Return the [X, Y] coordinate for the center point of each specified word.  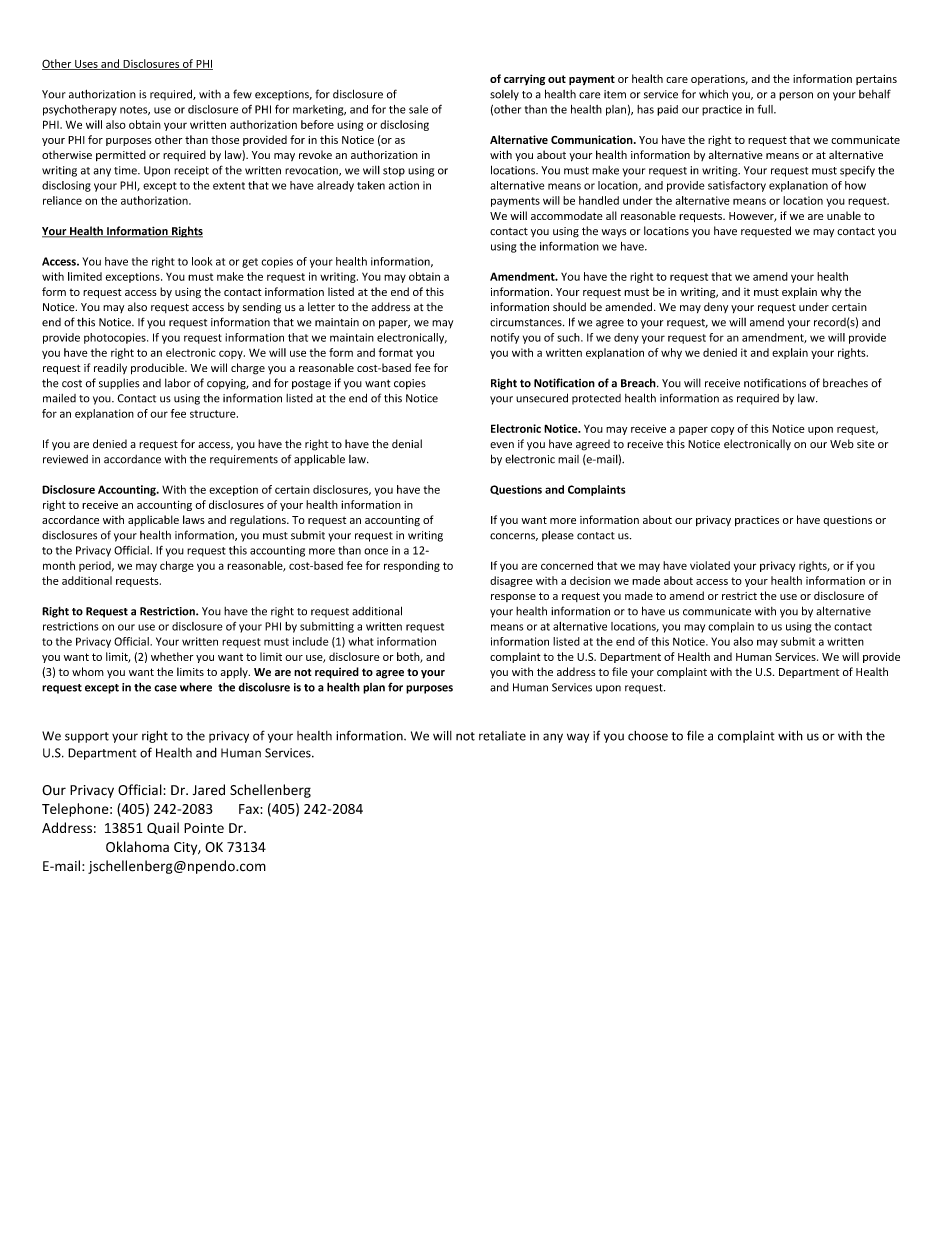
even [502, 445]
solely [504, 95]
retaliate [502, 736]
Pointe [204, 828]
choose [648, 736]
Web [842, 444]
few [242, 94]
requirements [244, 460]
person [796, 96]
